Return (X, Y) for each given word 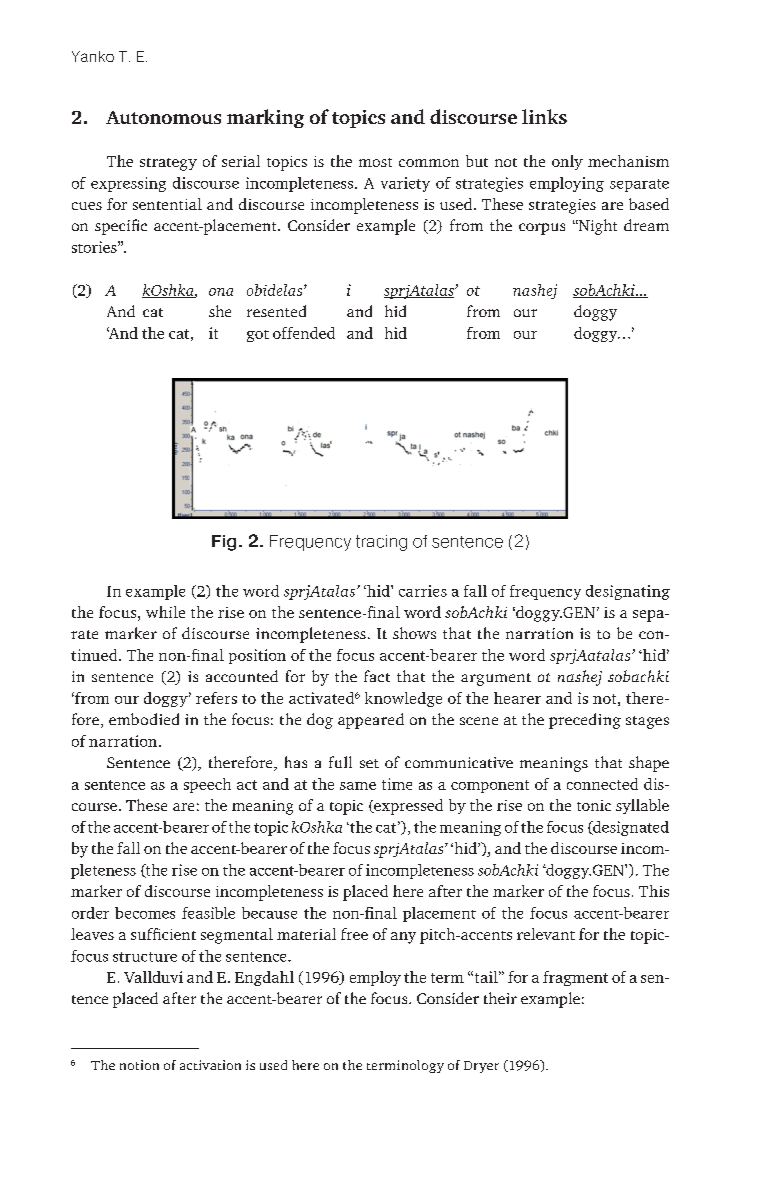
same (358, 786)
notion (139, 1065)
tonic (594, 805)
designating (628, 592)
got (258, 336)
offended (304, 333)
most (375, 162)
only (567, 162)
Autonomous (163, 117)
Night (597, 227)
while (165, 612)
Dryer (481, 1067)
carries (423, 591)
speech (207, 785)
